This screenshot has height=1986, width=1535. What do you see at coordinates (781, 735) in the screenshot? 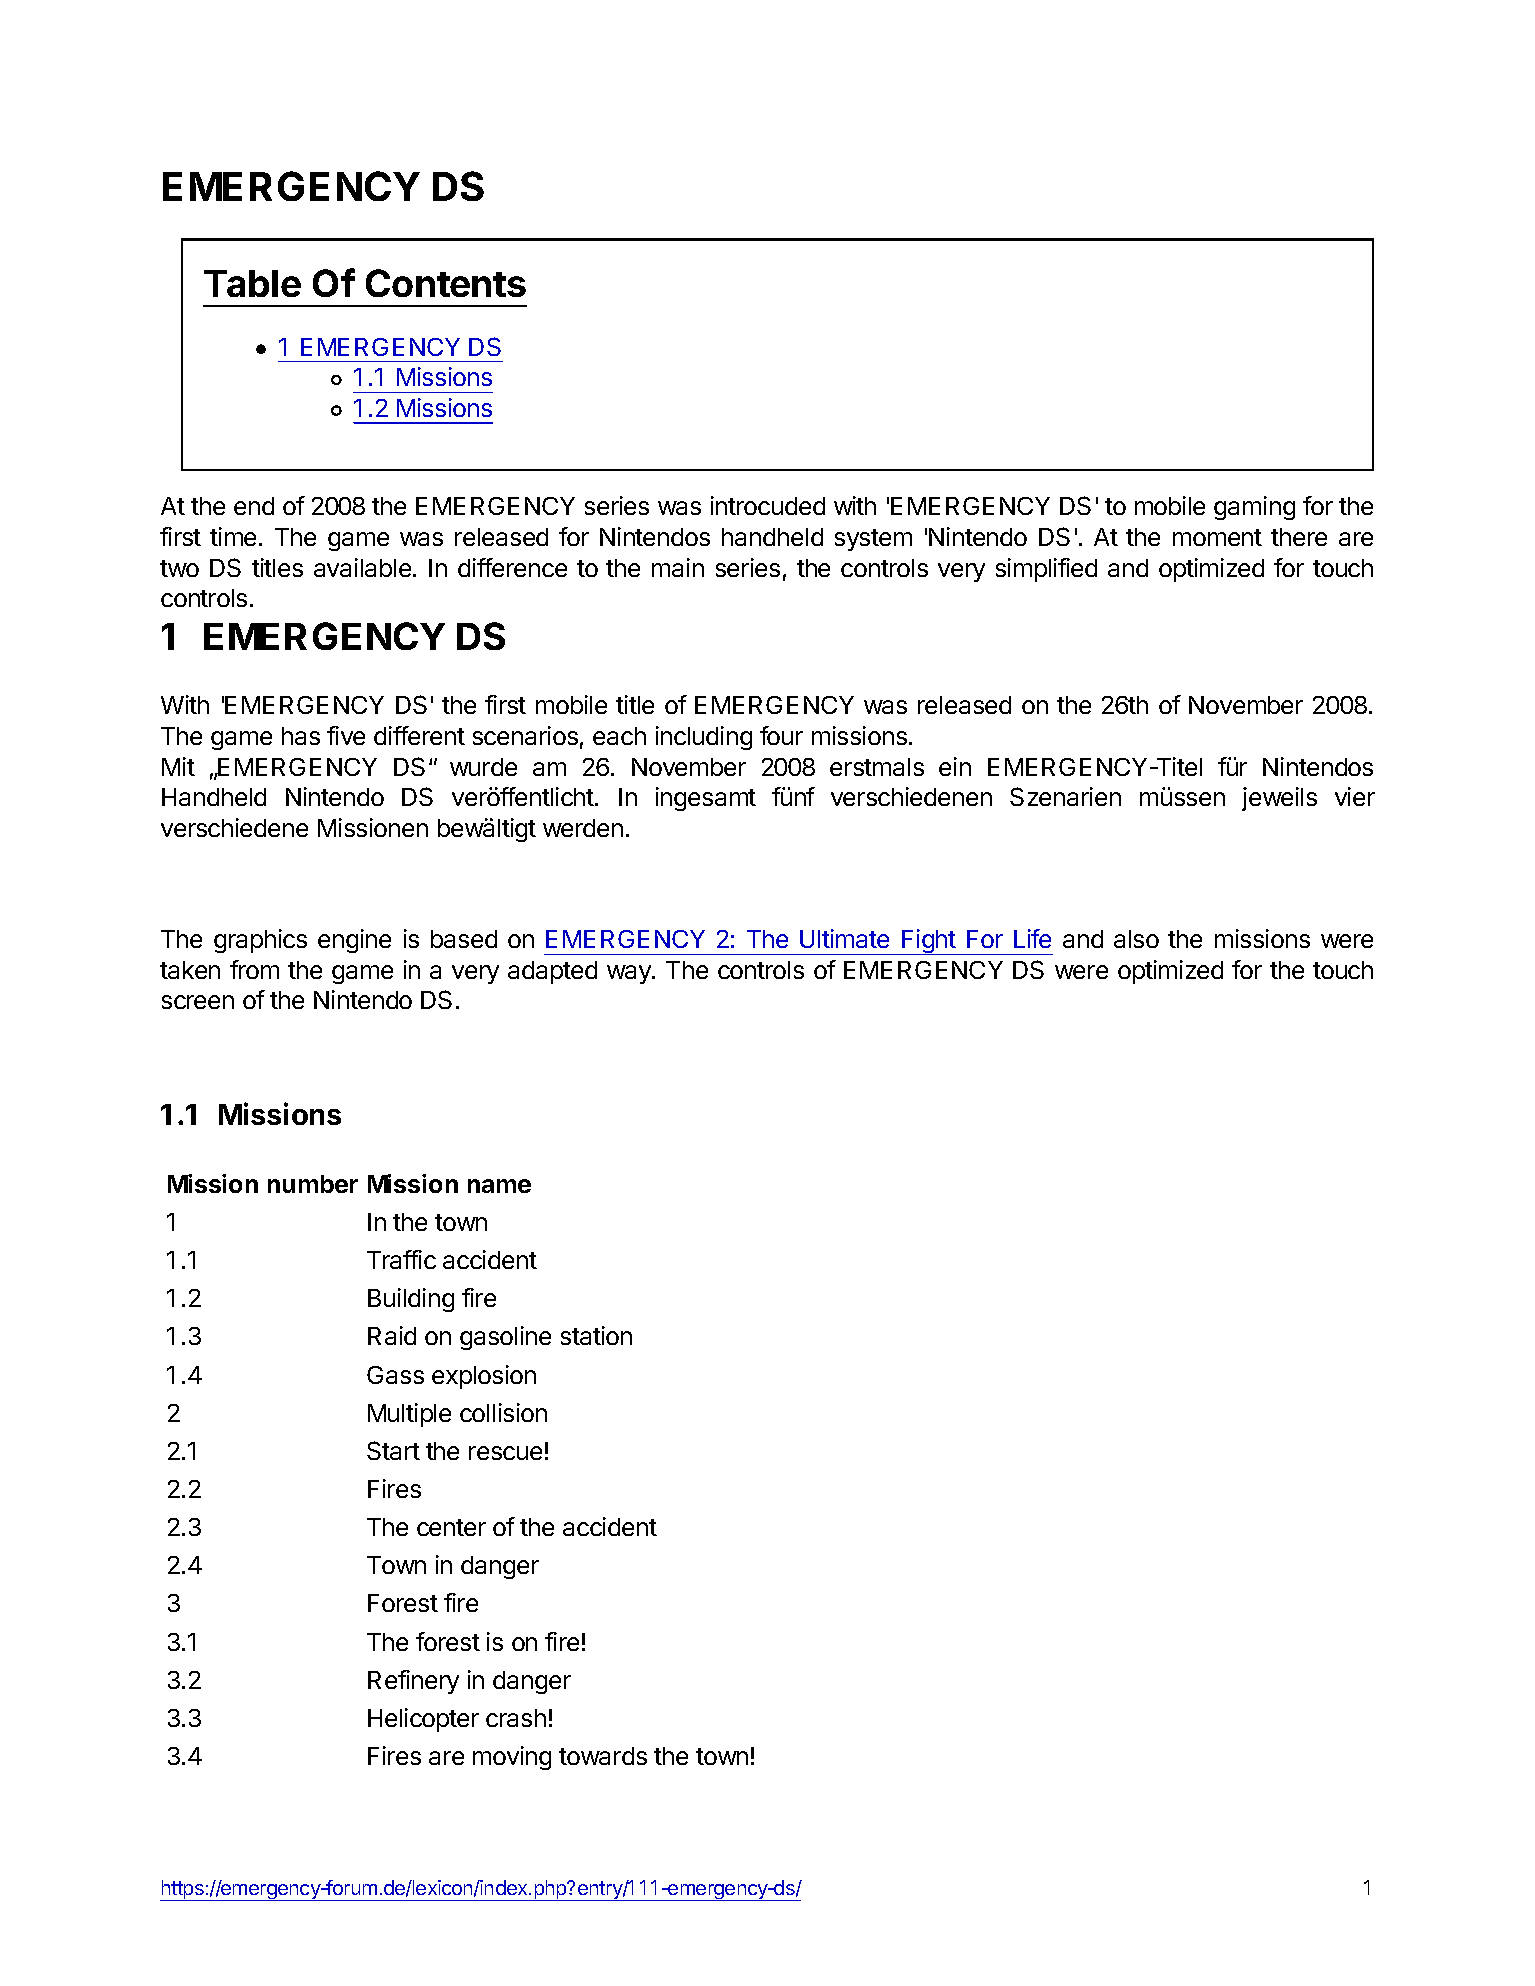
I see `four` at bounding box center [781, 735].
